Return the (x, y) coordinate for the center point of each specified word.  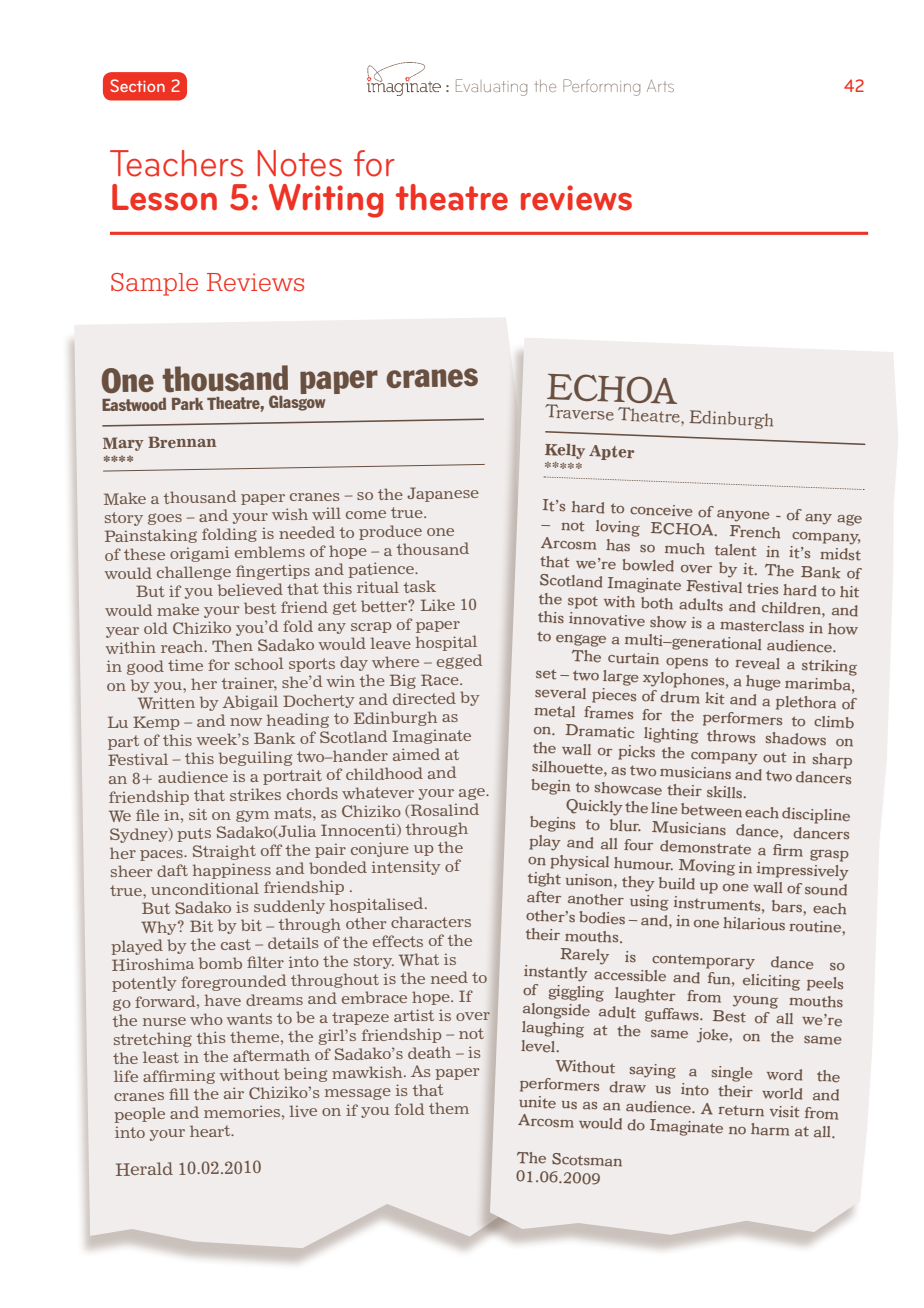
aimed (416, 754)
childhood (384, 773)
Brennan (182, 442)
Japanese (443, 494)
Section (137, 85)
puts (194, 835)
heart (211, 1131)
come (366, 514)
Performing (601, 87)
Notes (300, 163)
